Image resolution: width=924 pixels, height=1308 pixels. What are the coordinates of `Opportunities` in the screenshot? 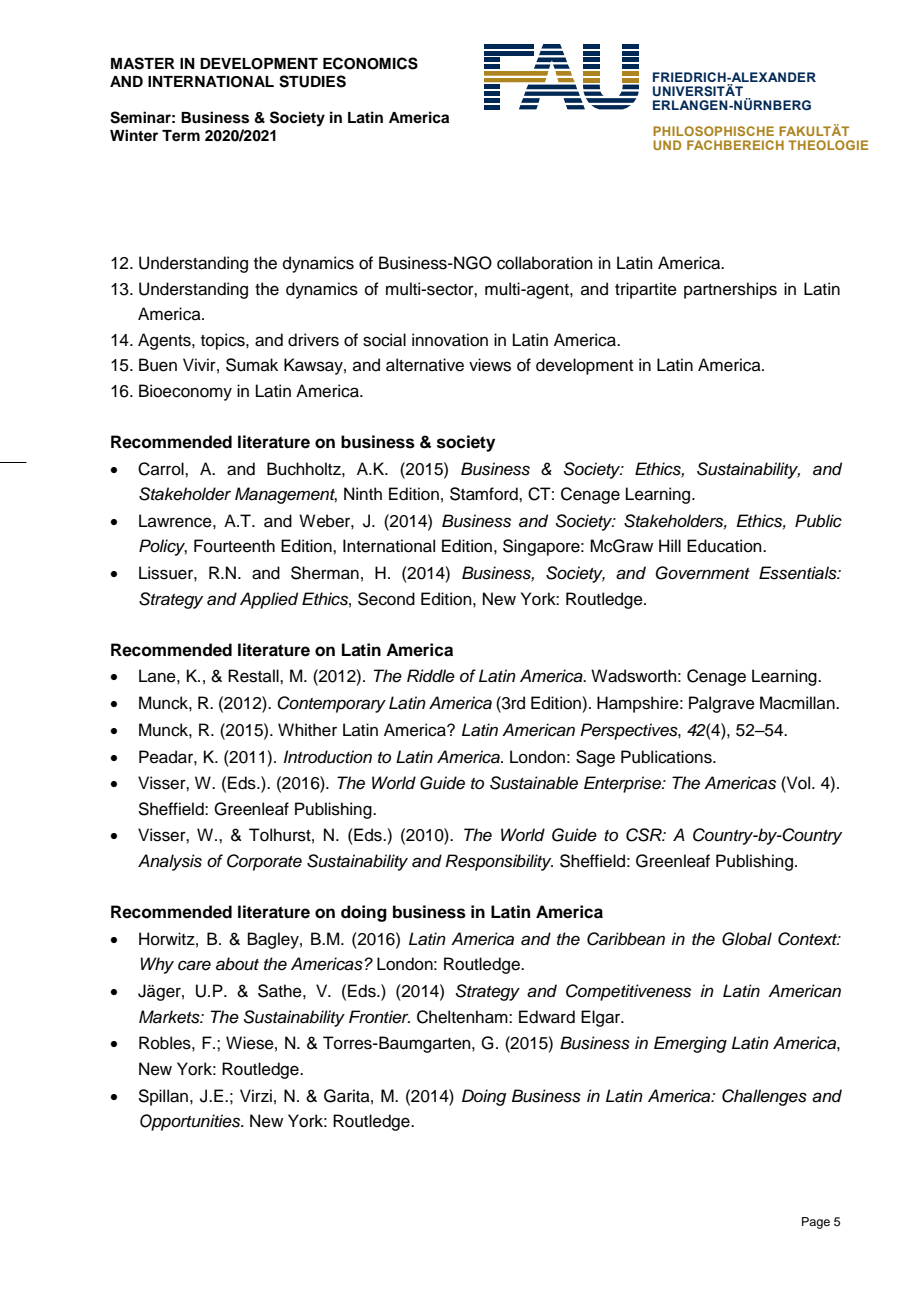 It's located at (191, 1122).
